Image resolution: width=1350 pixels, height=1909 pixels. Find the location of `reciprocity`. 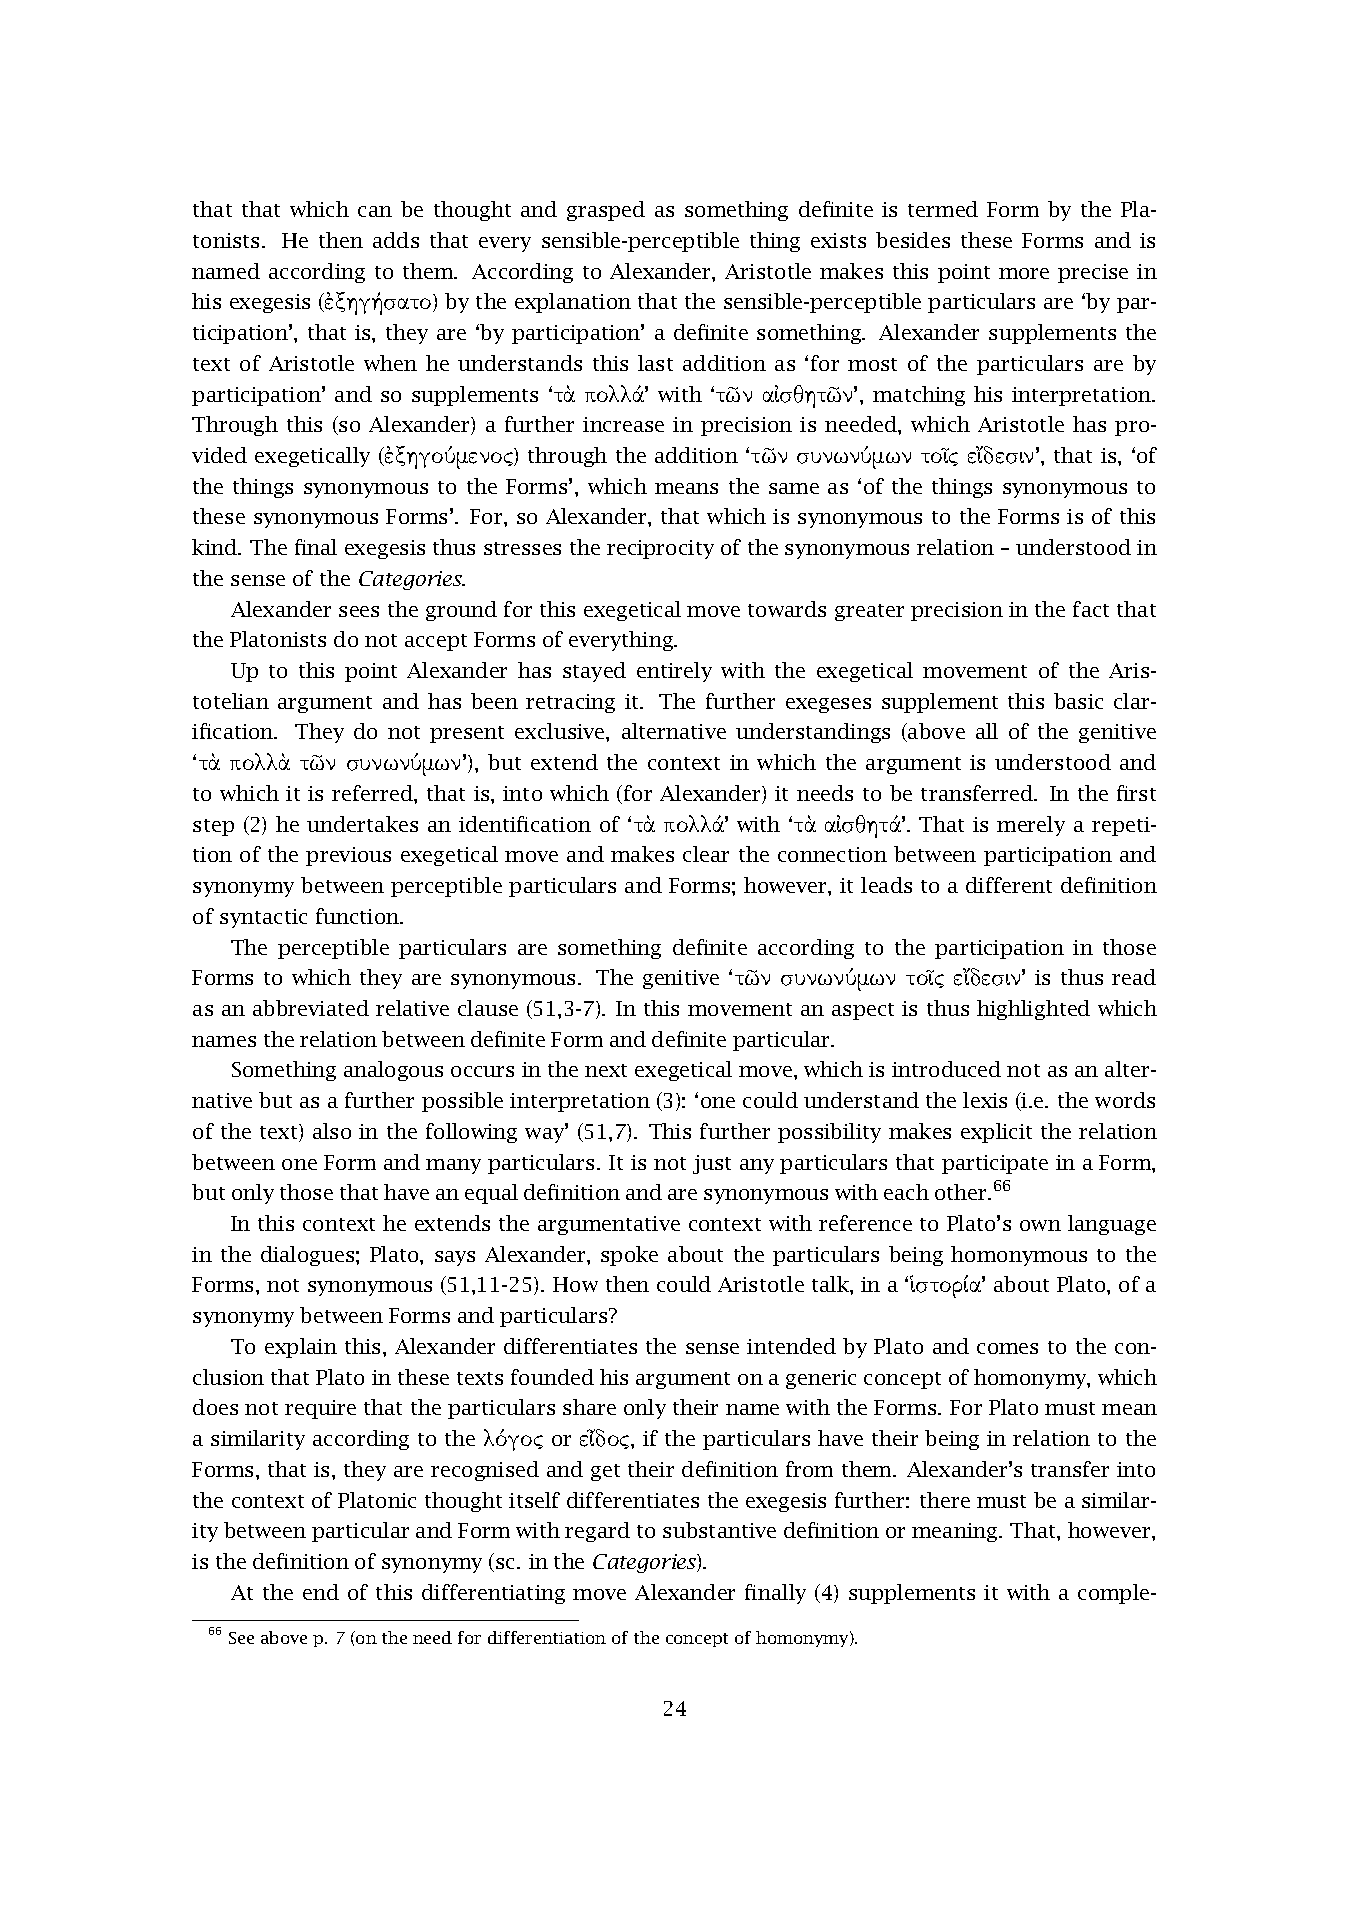

reciprocity is located at coordinates (660, 549).
